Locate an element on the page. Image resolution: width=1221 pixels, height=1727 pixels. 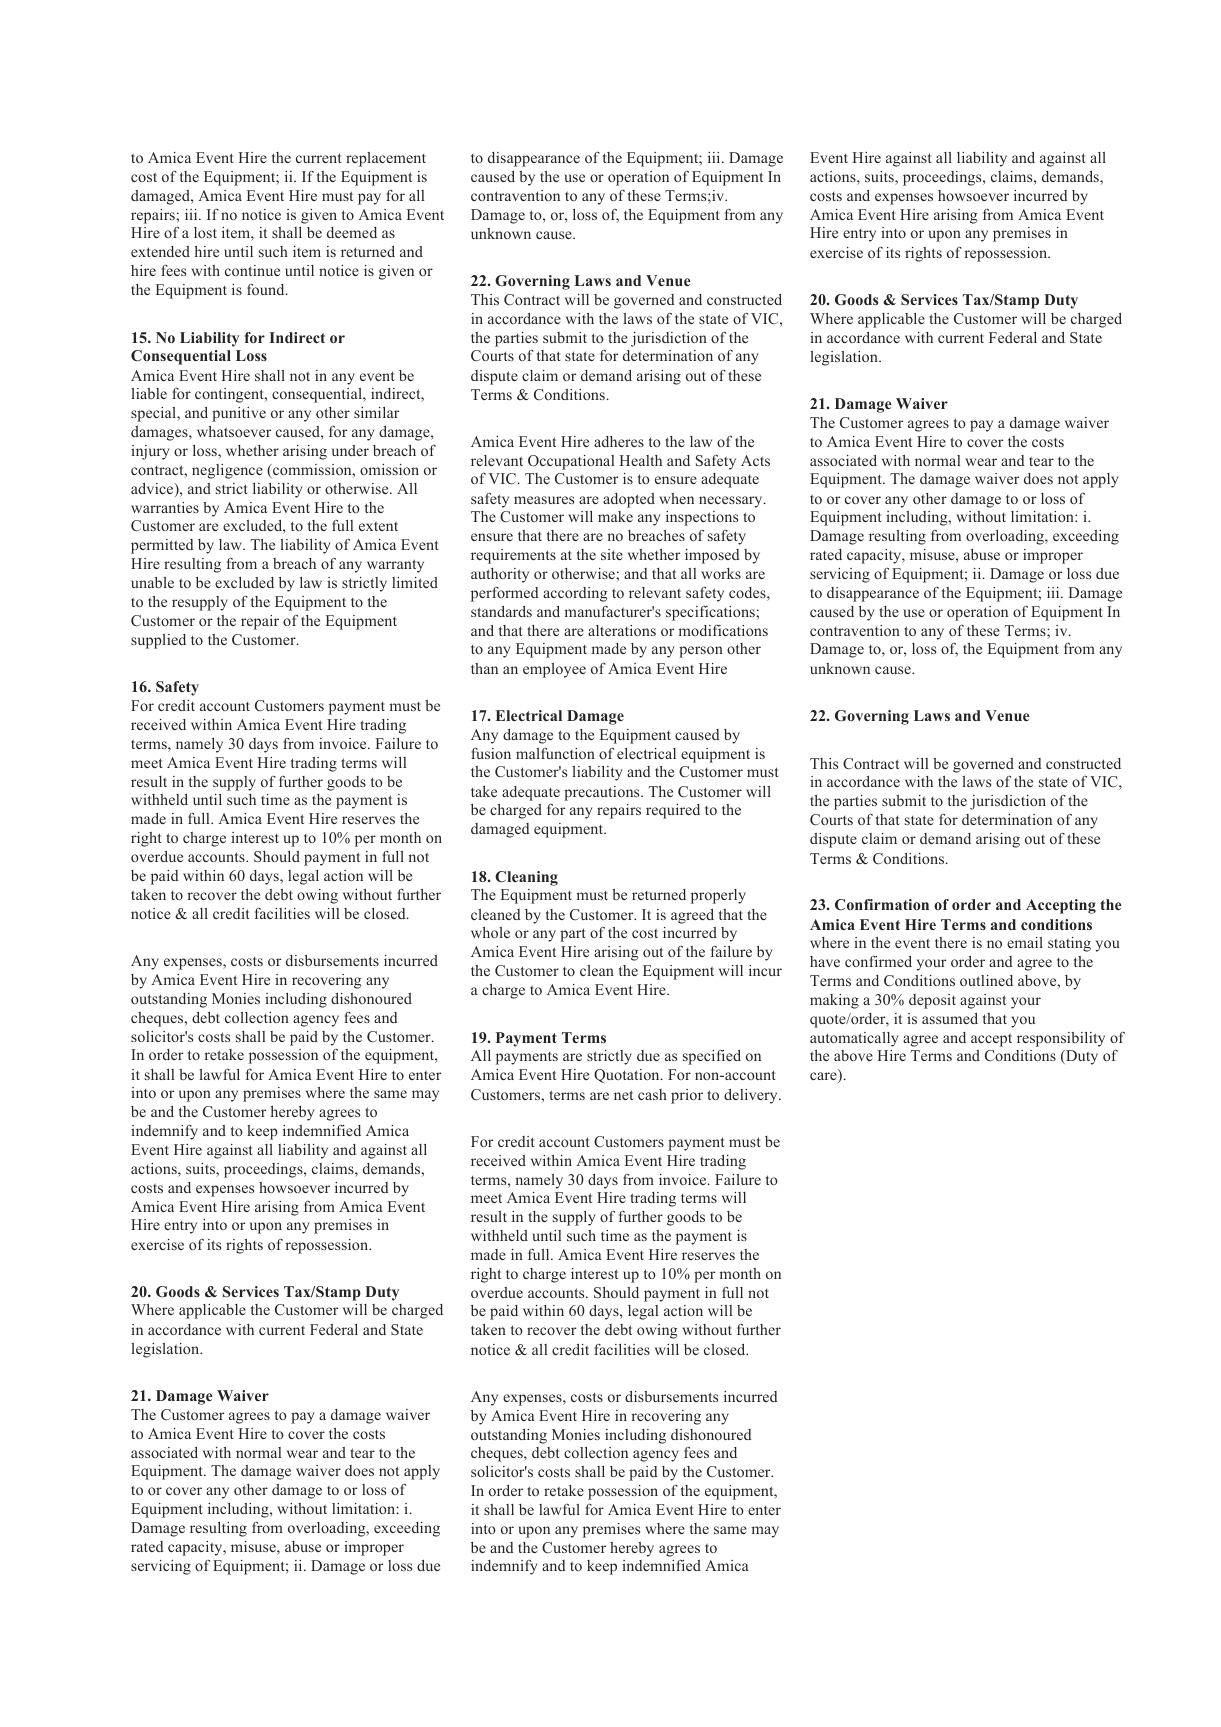
Confirmation is located at coordinates (882, 904).
